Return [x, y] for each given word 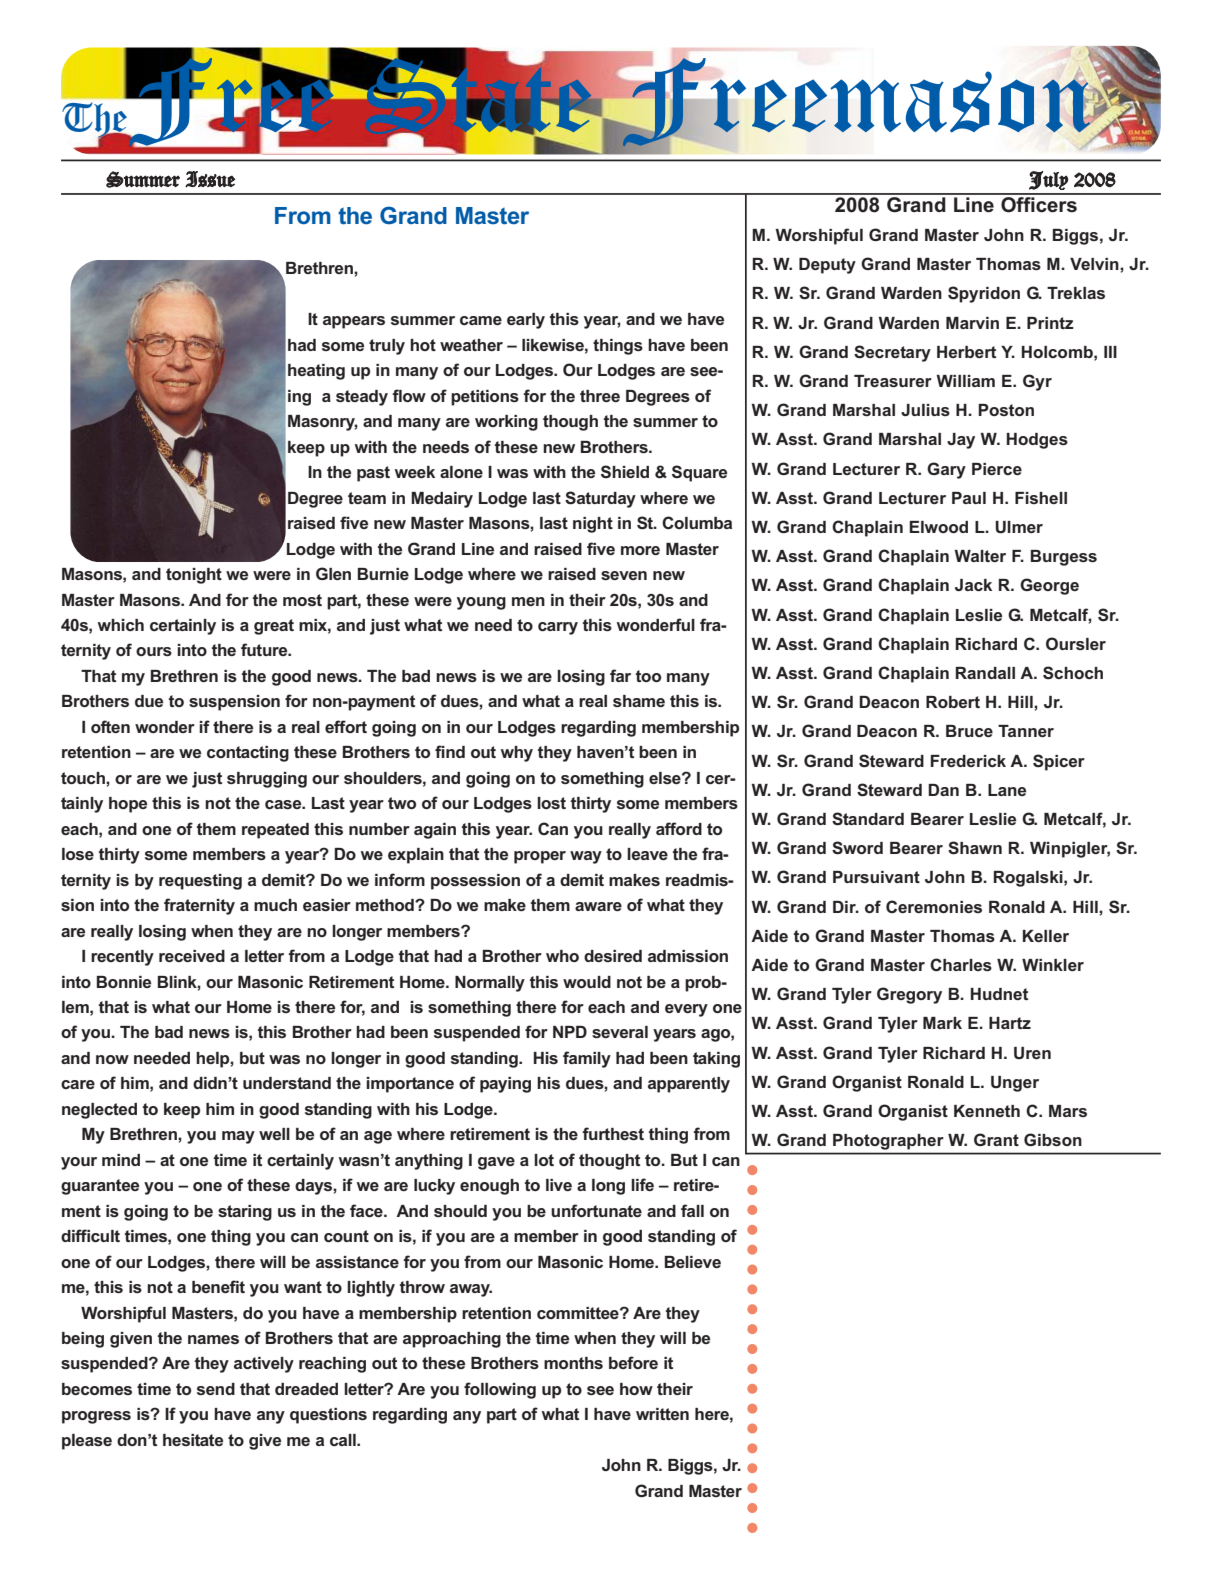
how [636, 1389]
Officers [1039, 203]
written [662, 1414]
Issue [210, 179]
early [526, 321]
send [216, 1389]
